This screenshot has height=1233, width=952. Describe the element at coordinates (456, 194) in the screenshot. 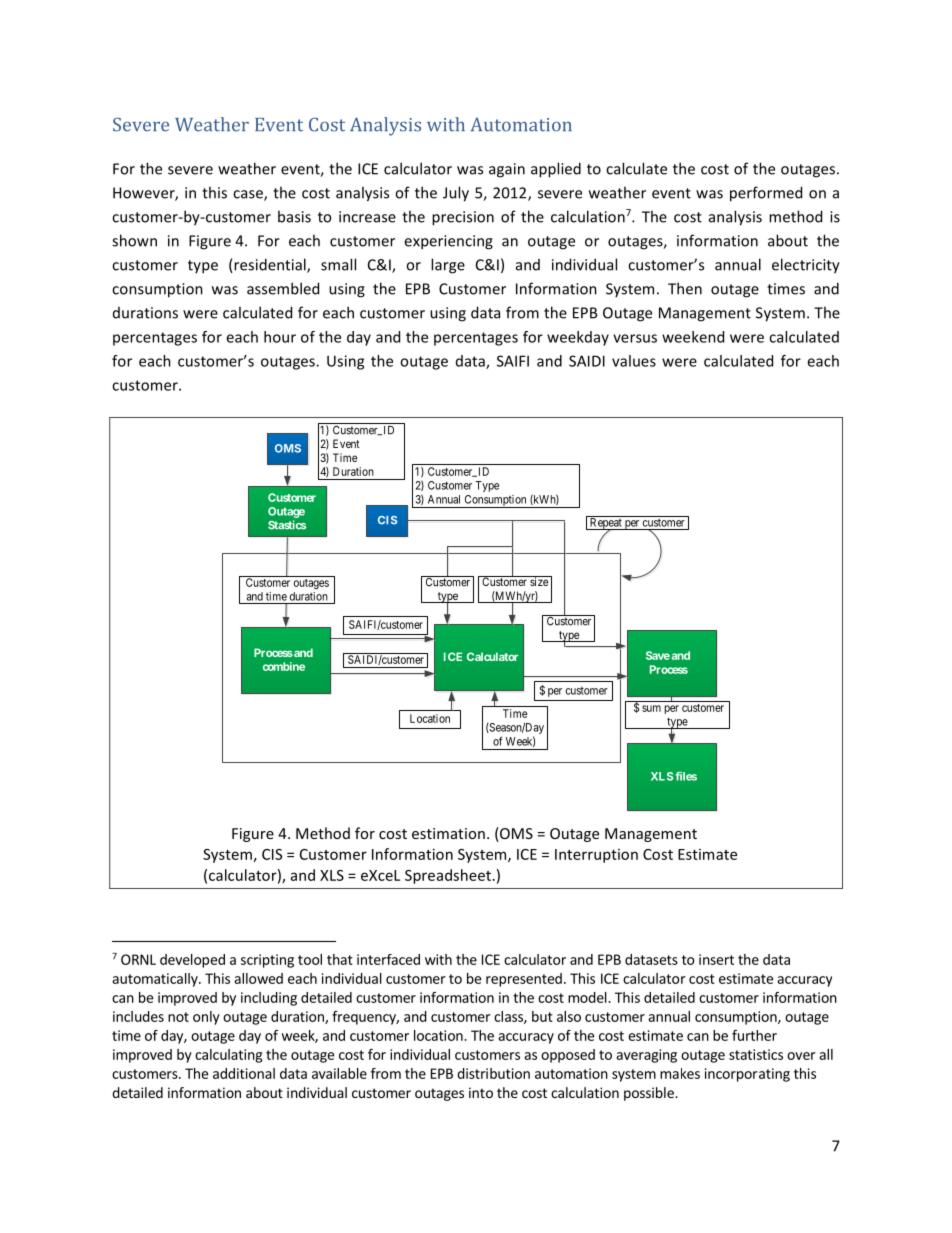

I see `July` at that location.
